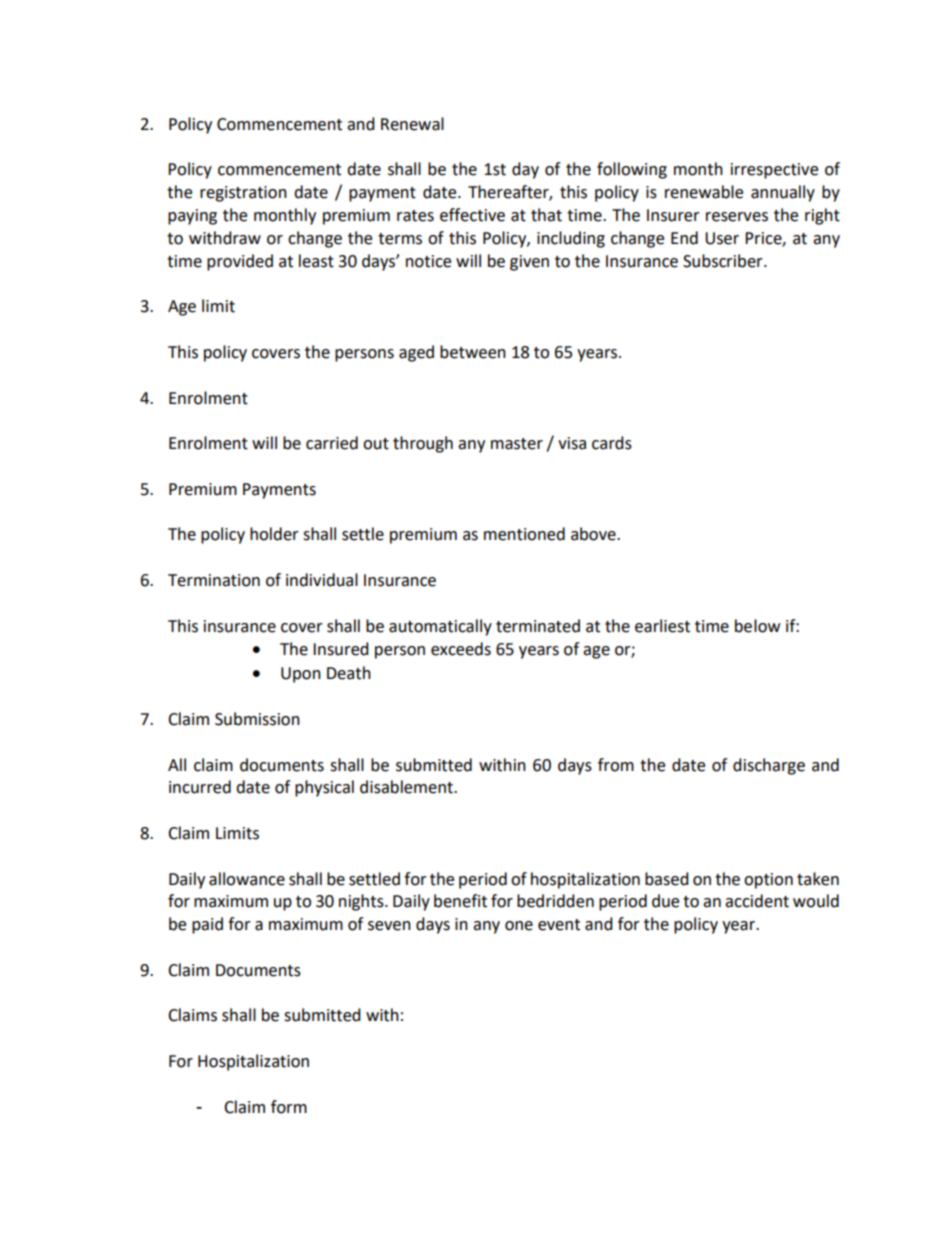 The image size is (952, 1233). Describe the element at coordinates (774, 171) in the page. I see `irrespective` at that location.
